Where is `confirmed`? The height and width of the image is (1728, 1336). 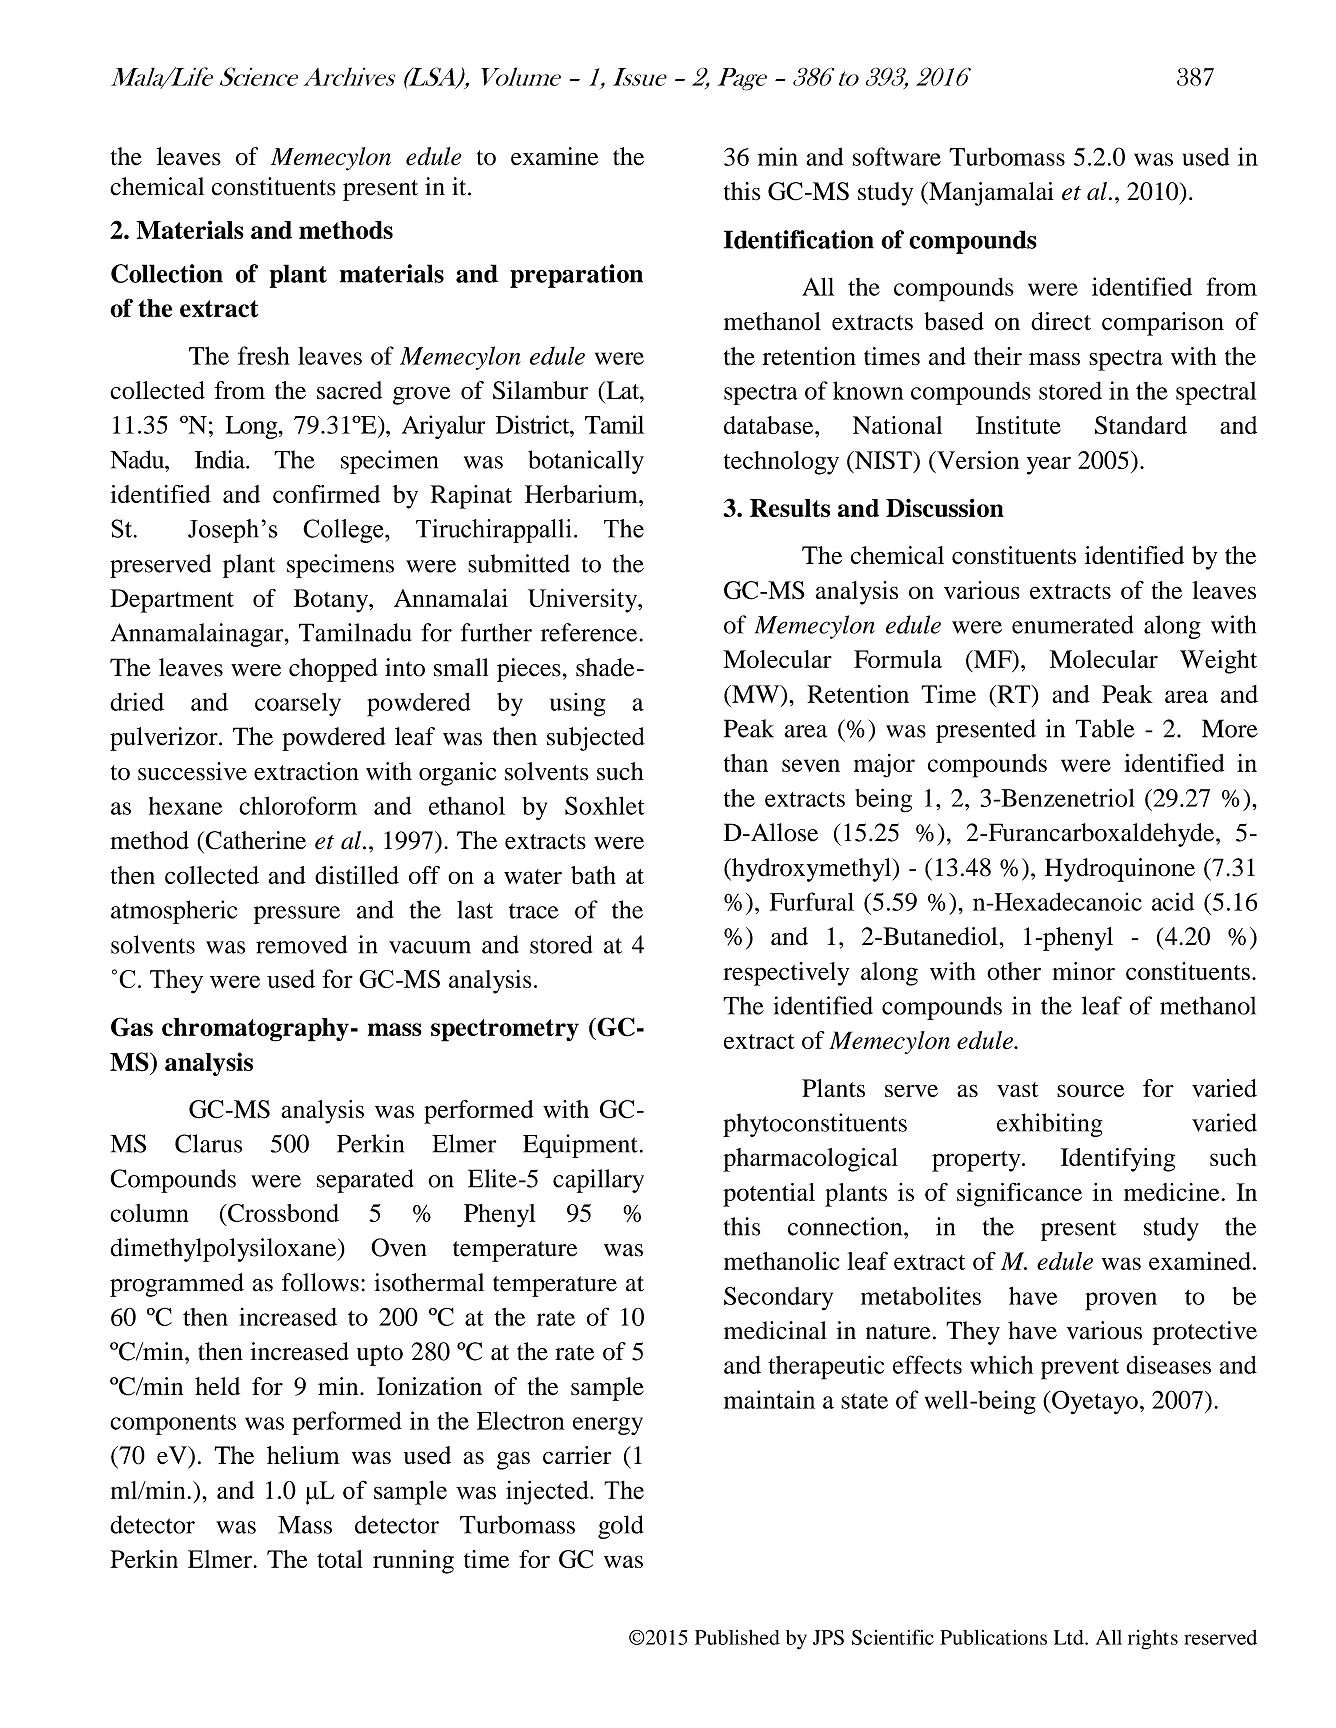 confirmed is located at coordinates (326, 494).
